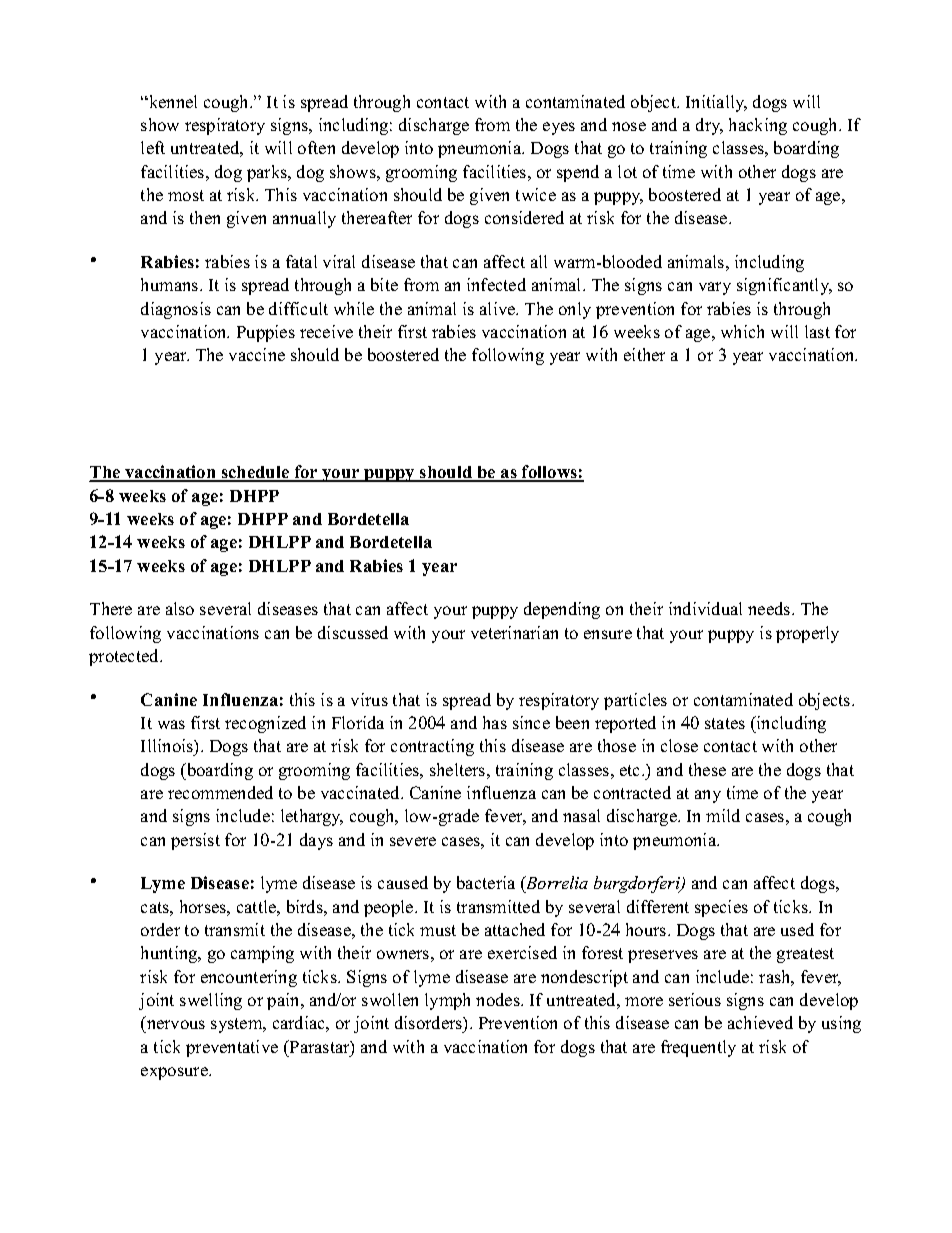  What do you see at coordinates (770, 608) in the screenshot?
I see `needs` at bounding box center [770, 608].
